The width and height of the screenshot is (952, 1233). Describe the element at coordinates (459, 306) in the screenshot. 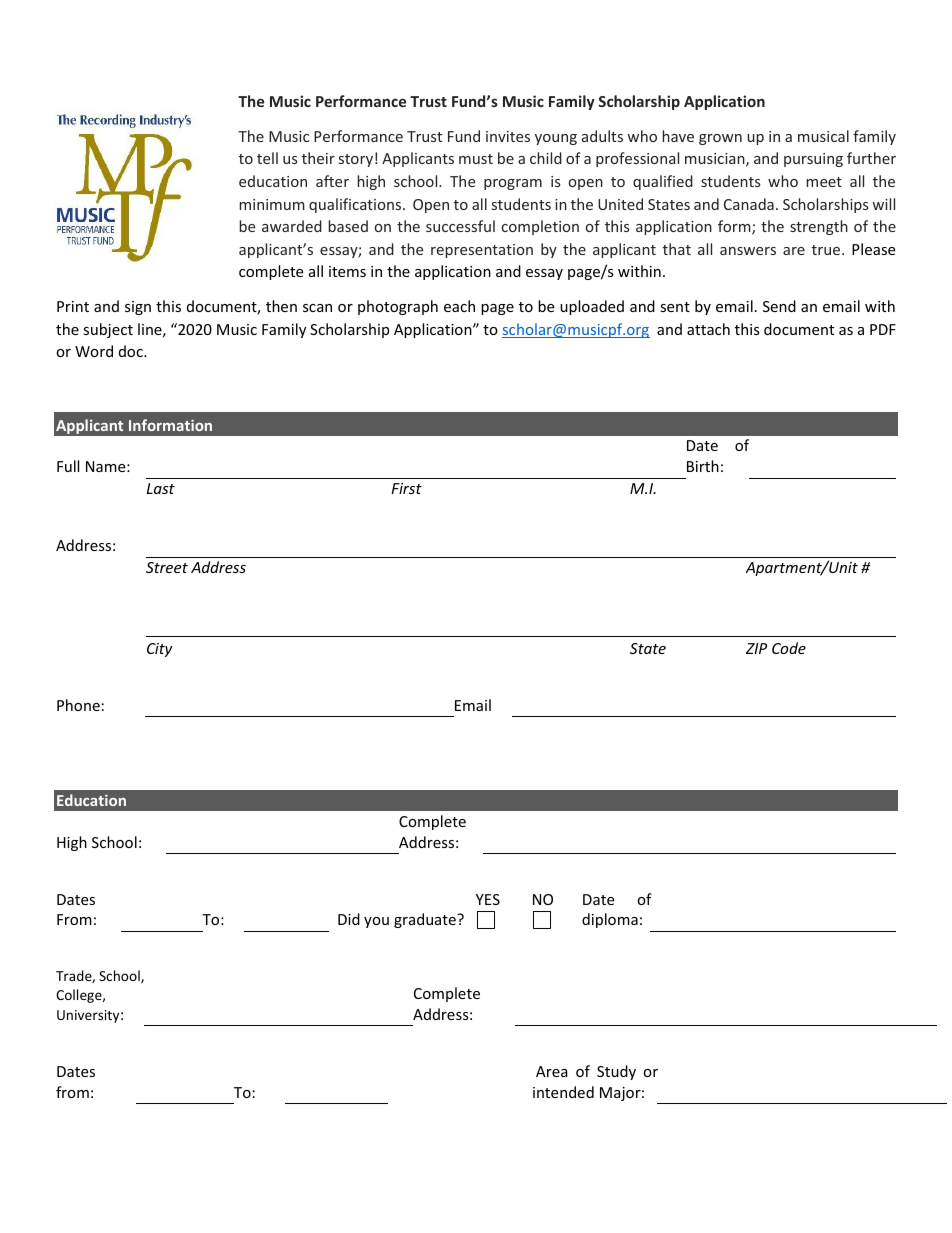

I see `each` at that location.
